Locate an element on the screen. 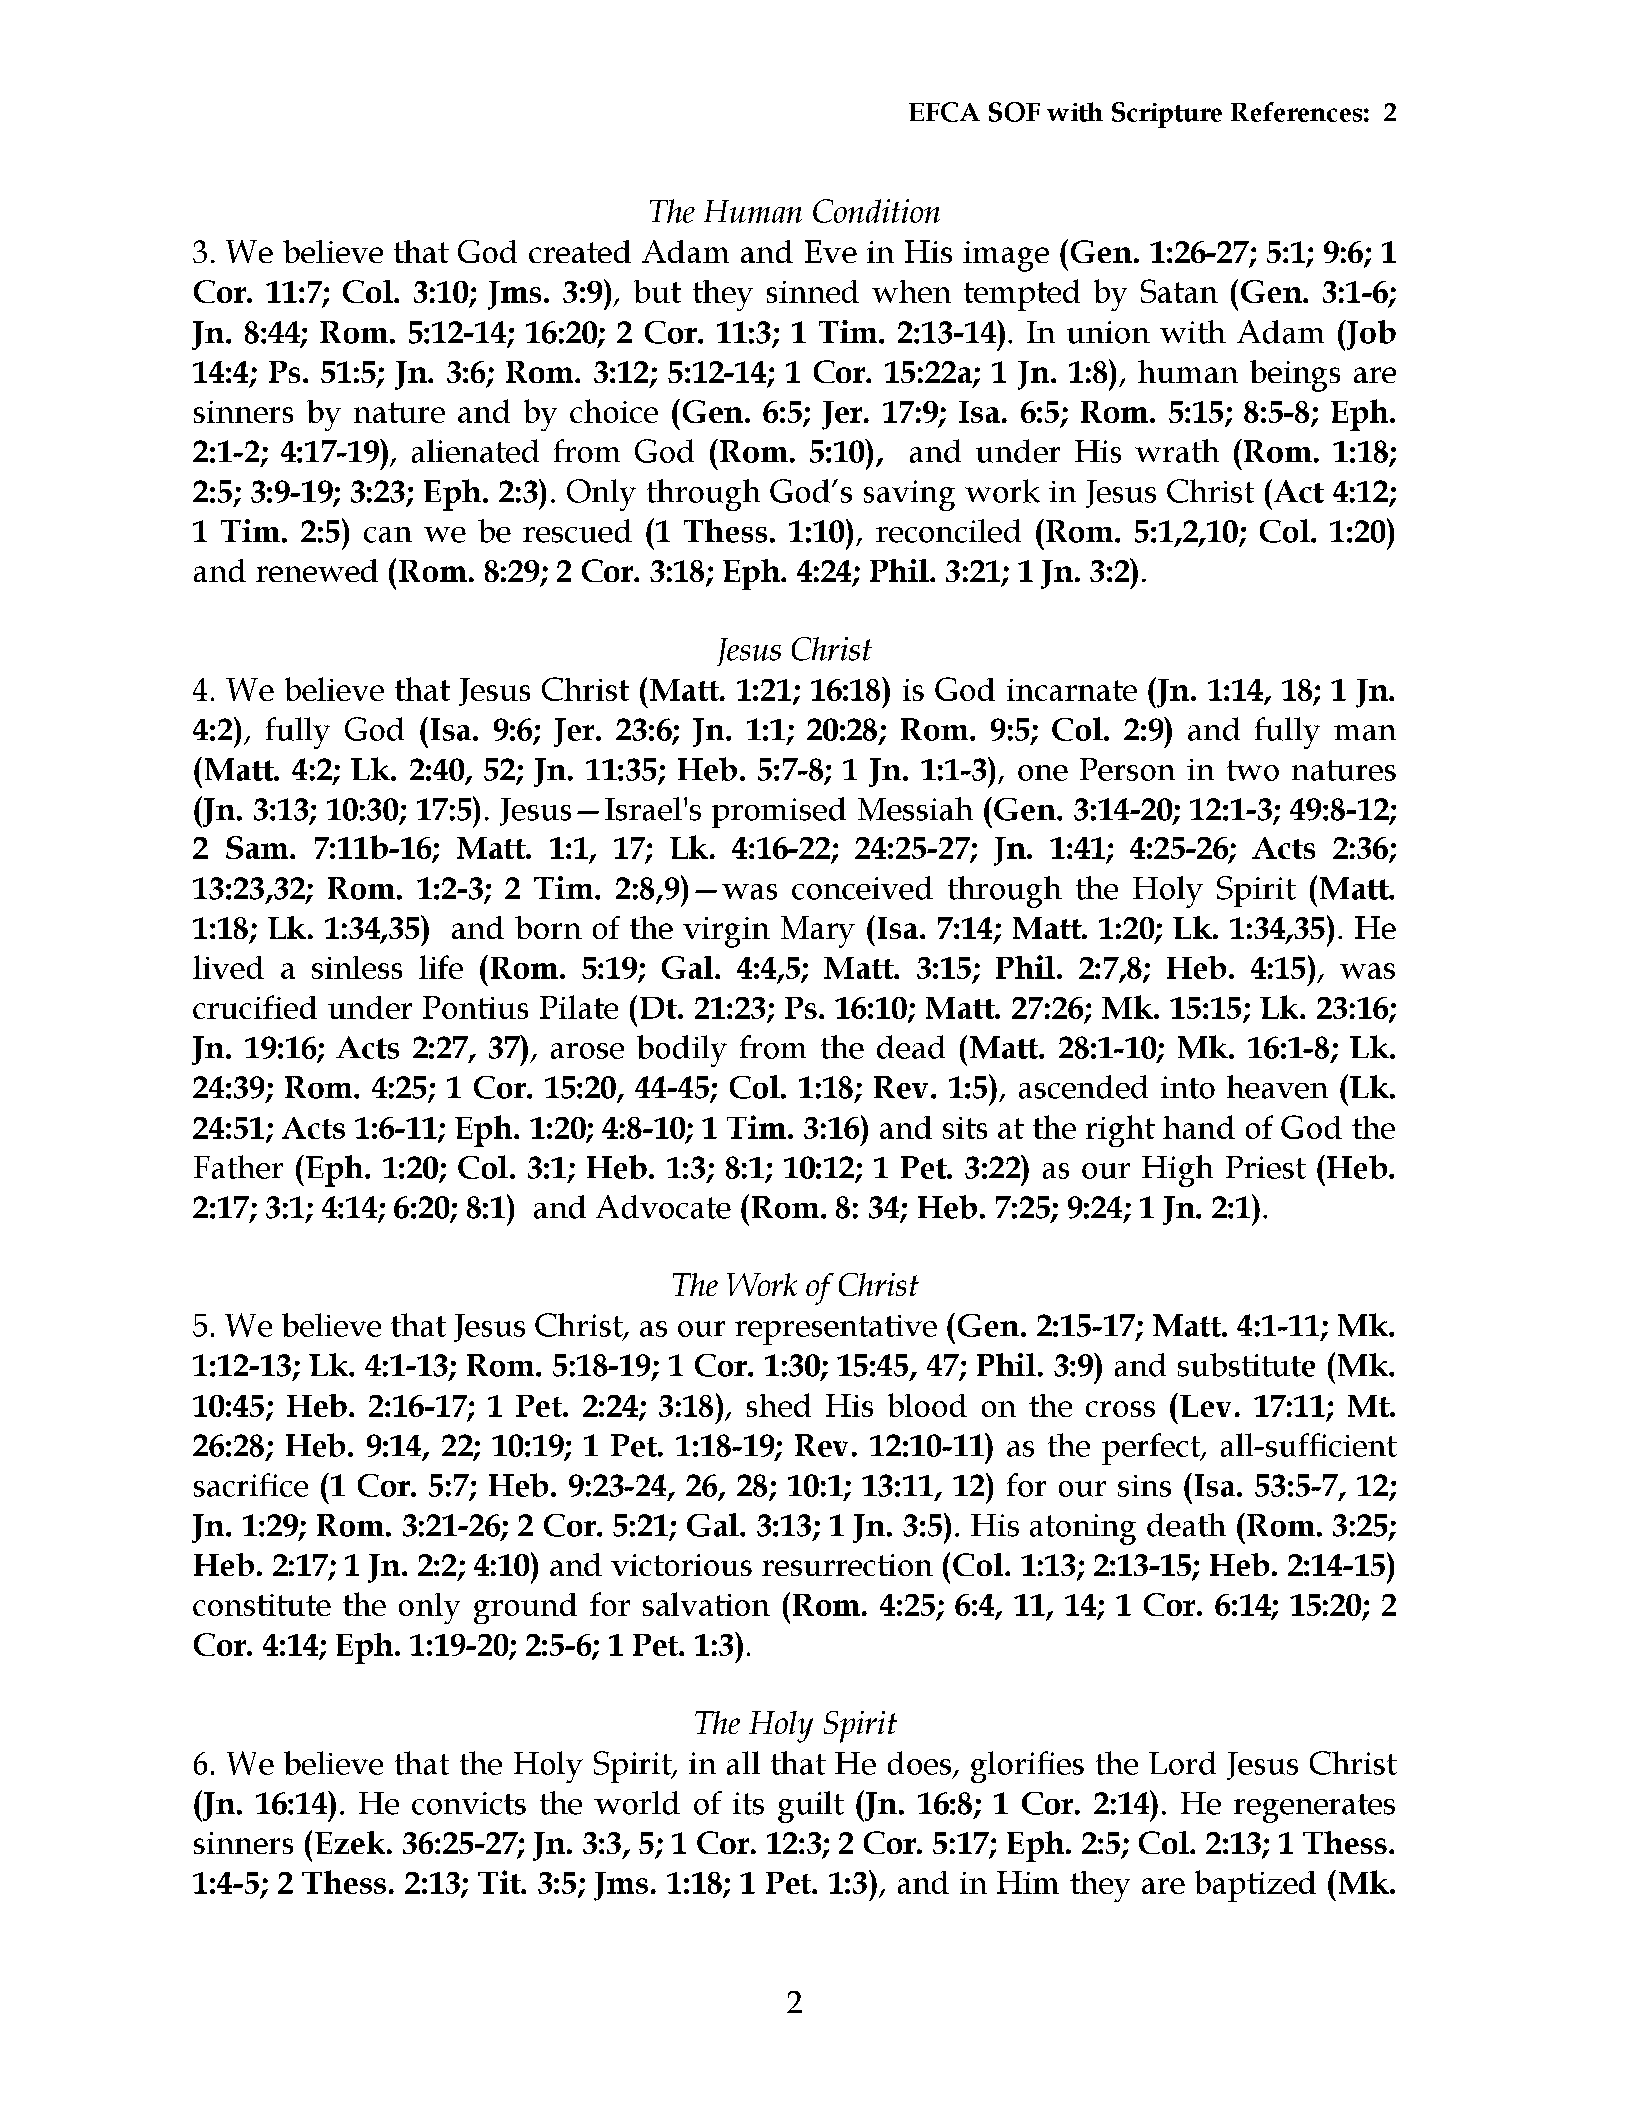  baptized is located at coordinates (1255, 1886).
